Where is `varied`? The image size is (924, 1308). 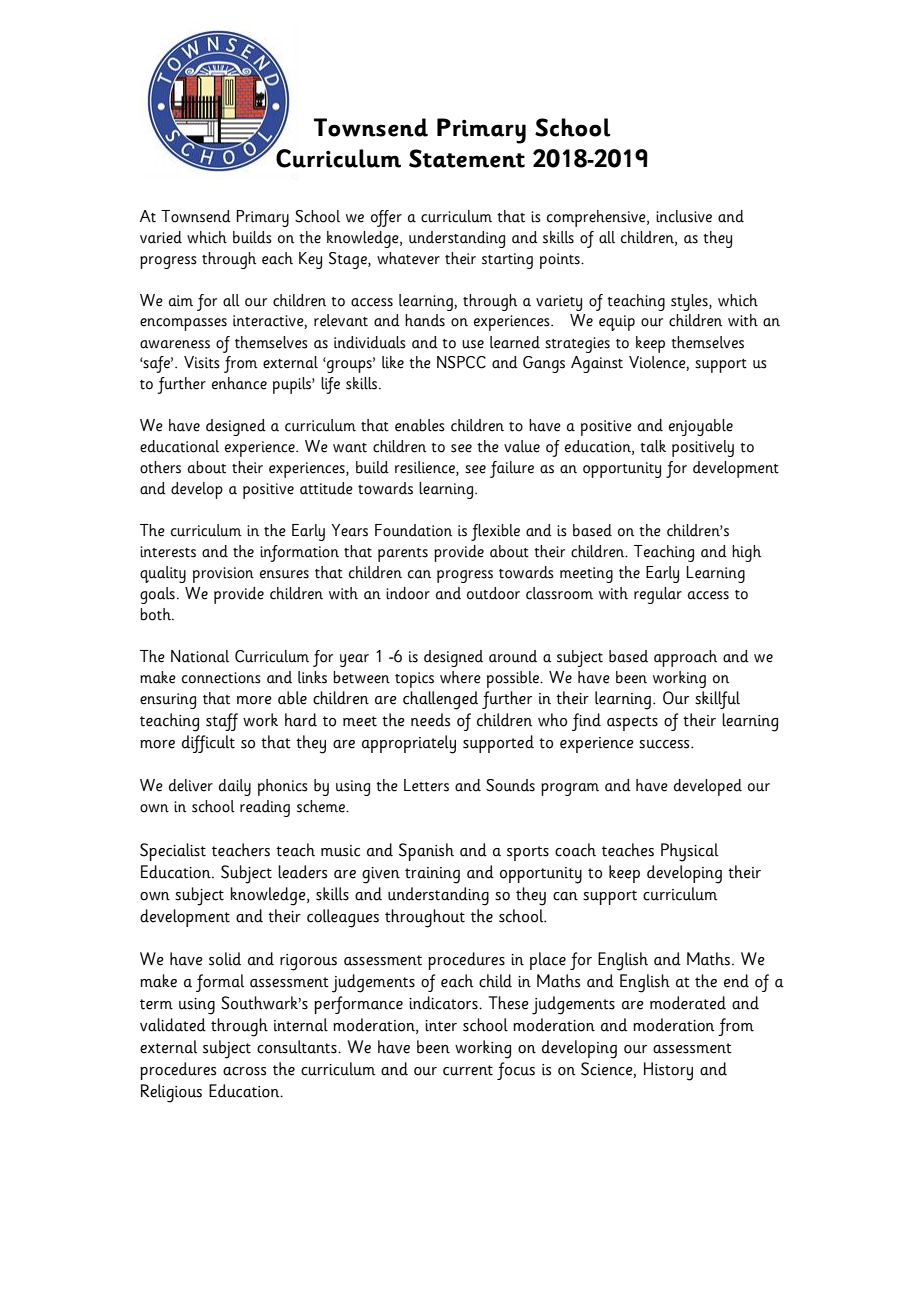 varied is located at coordinates (161, 237).
